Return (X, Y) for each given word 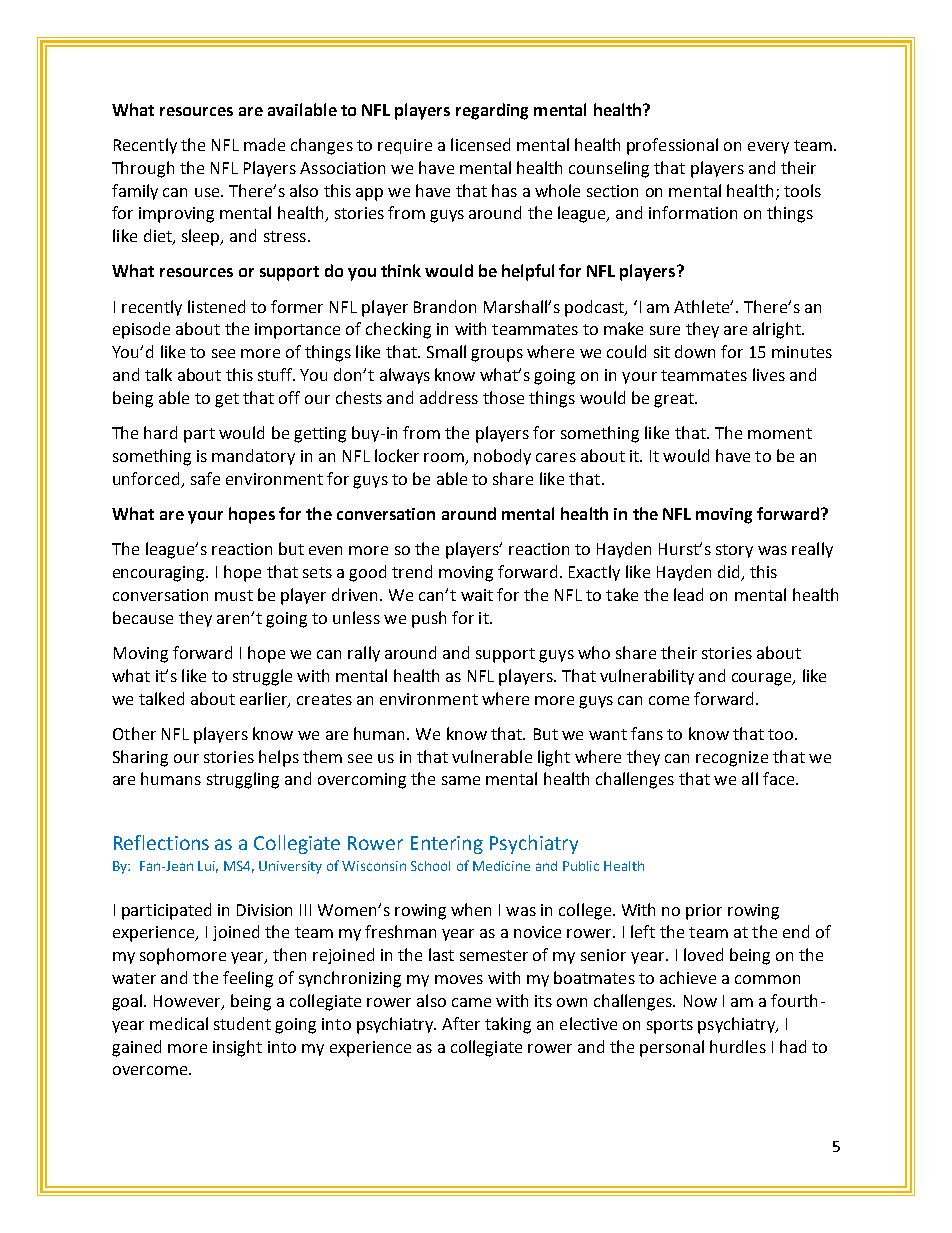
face (778, 778)
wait (477, 595)
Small (446, 351)
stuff (276, 374)
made (264, 144)
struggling (243, 780)
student (242, 1023)
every (768, 148)
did (730, 573)
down (695, 351)
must (234, 595)
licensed (480, 144)
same (461, 780)
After (461, 1023)
